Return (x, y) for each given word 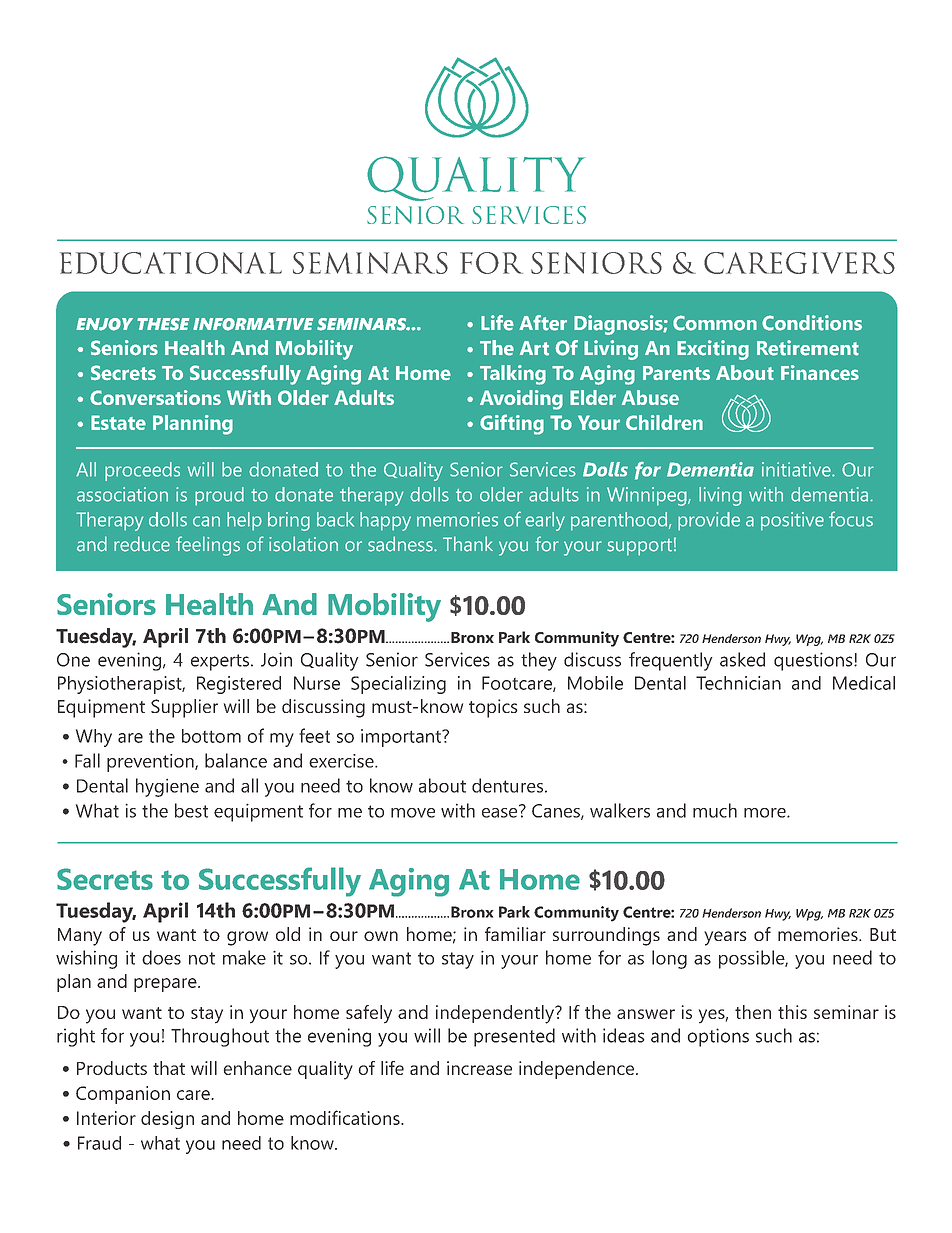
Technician (738, 683)
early (545, 521)
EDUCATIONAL (171, 263)
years (725, 938)
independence (578, 1070)
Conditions (812, 323)
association (122, 494)
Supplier (184, 708)
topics (493, 708)
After (543, 323)
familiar (515, 934)
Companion (123, 1095)
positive (792, 521)
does (161, 957)
